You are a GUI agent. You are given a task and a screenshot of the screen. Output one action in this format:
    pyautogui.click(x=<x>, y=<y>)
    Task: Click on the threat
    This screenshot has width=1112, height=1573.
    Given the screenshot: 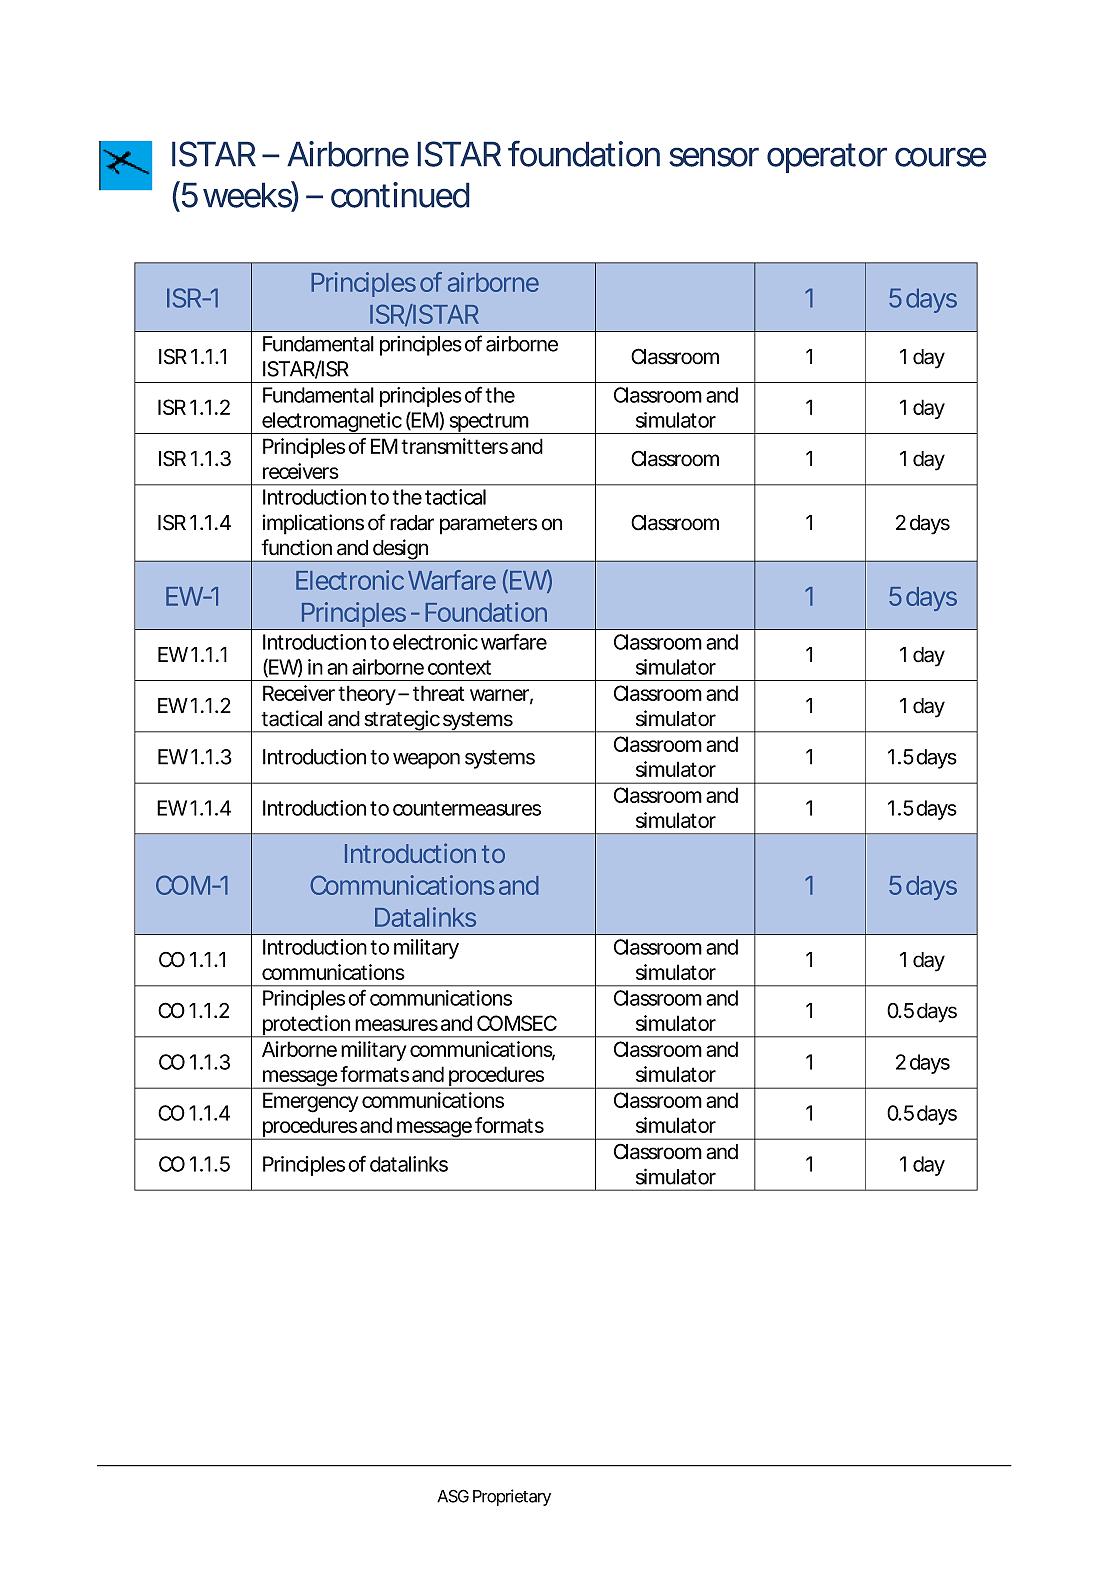 What is the action you would take?
    pyautogui.click(x=438, y=693)
